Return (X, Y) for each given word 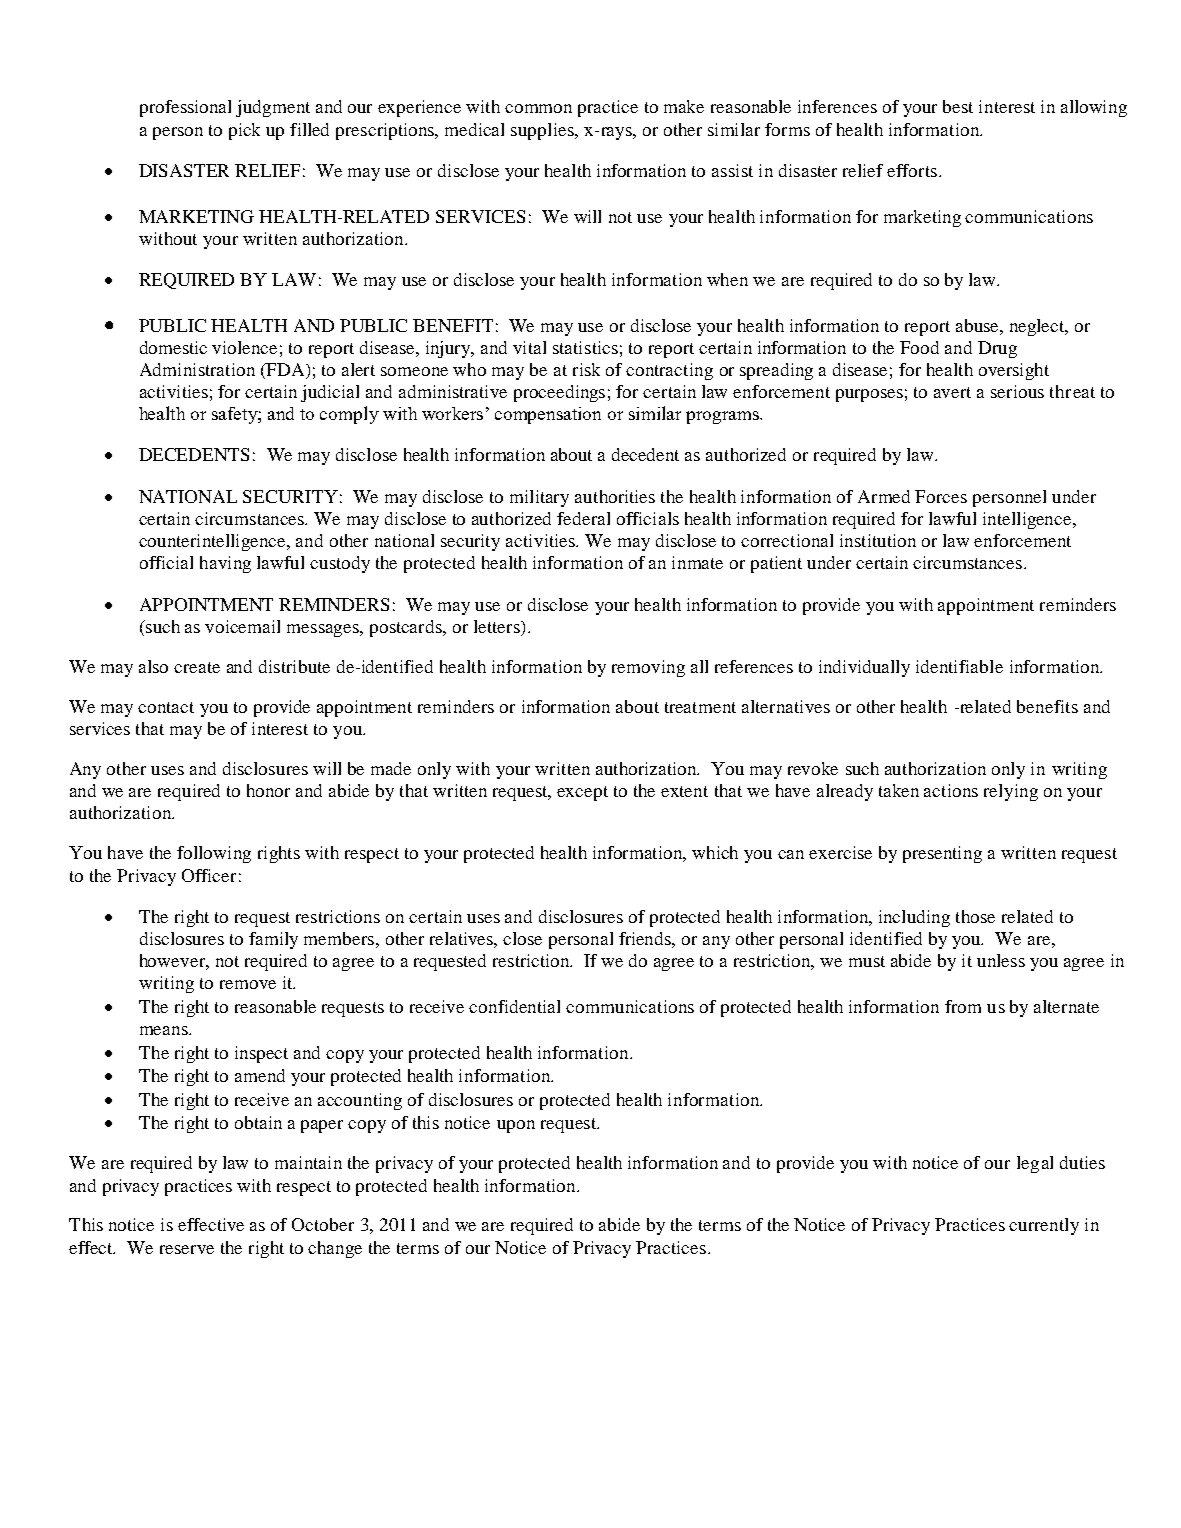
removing (648, 668)
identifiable (959, 666)
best (958, 106)
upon (516, 1126)
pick (244, 131)
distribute (294, 666)
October (323, 1224)
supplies (543, 131)
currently (1044, 1226)
